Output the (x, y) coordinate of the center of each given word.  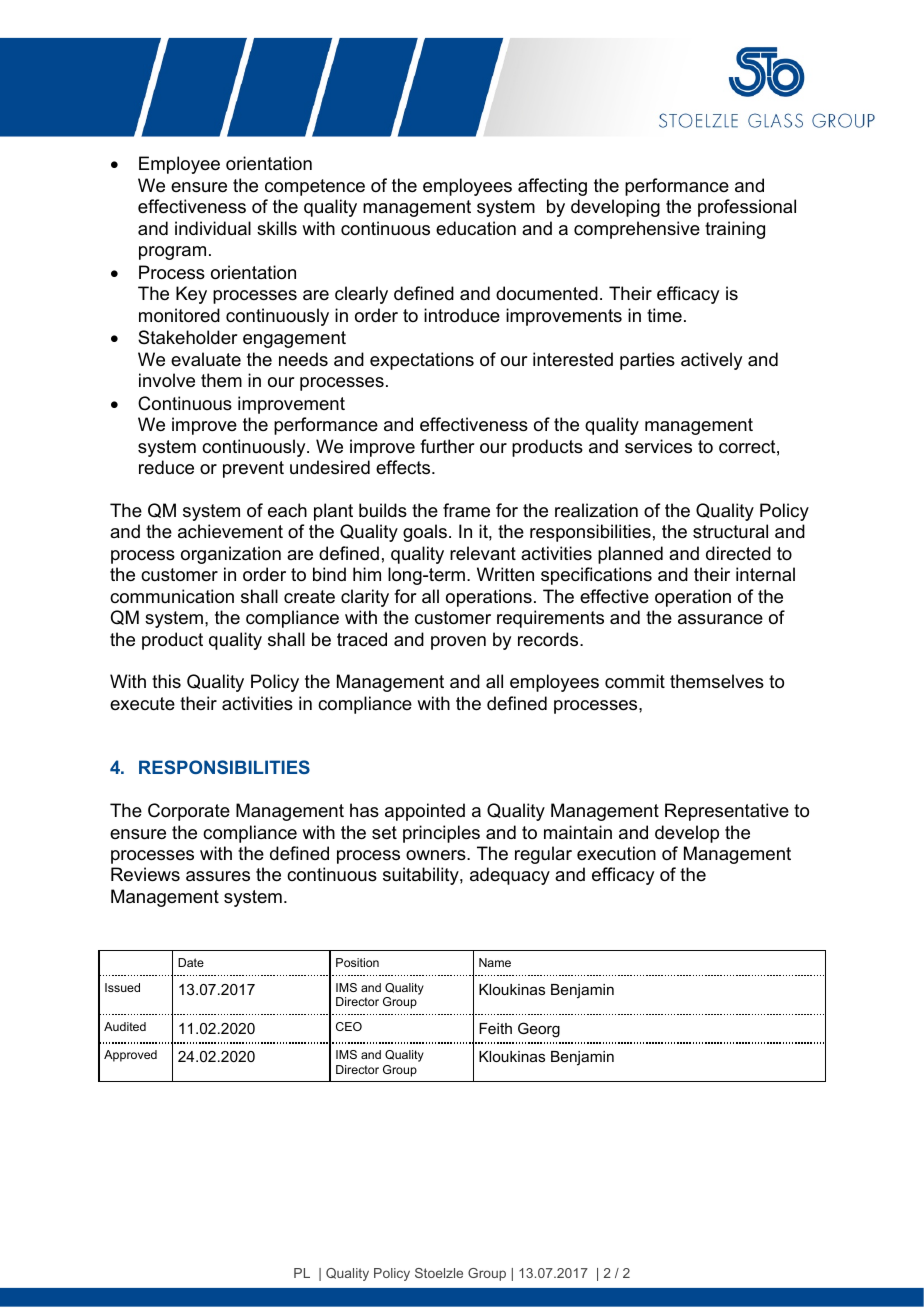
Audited (125, 1026)
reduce (166, 467)
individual (213, 228)
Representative (727, 812)
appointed (425, 812)
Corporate (189, 812)
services (658, 446)
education (476, 228)
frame (466, 510)
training (735, 230)
